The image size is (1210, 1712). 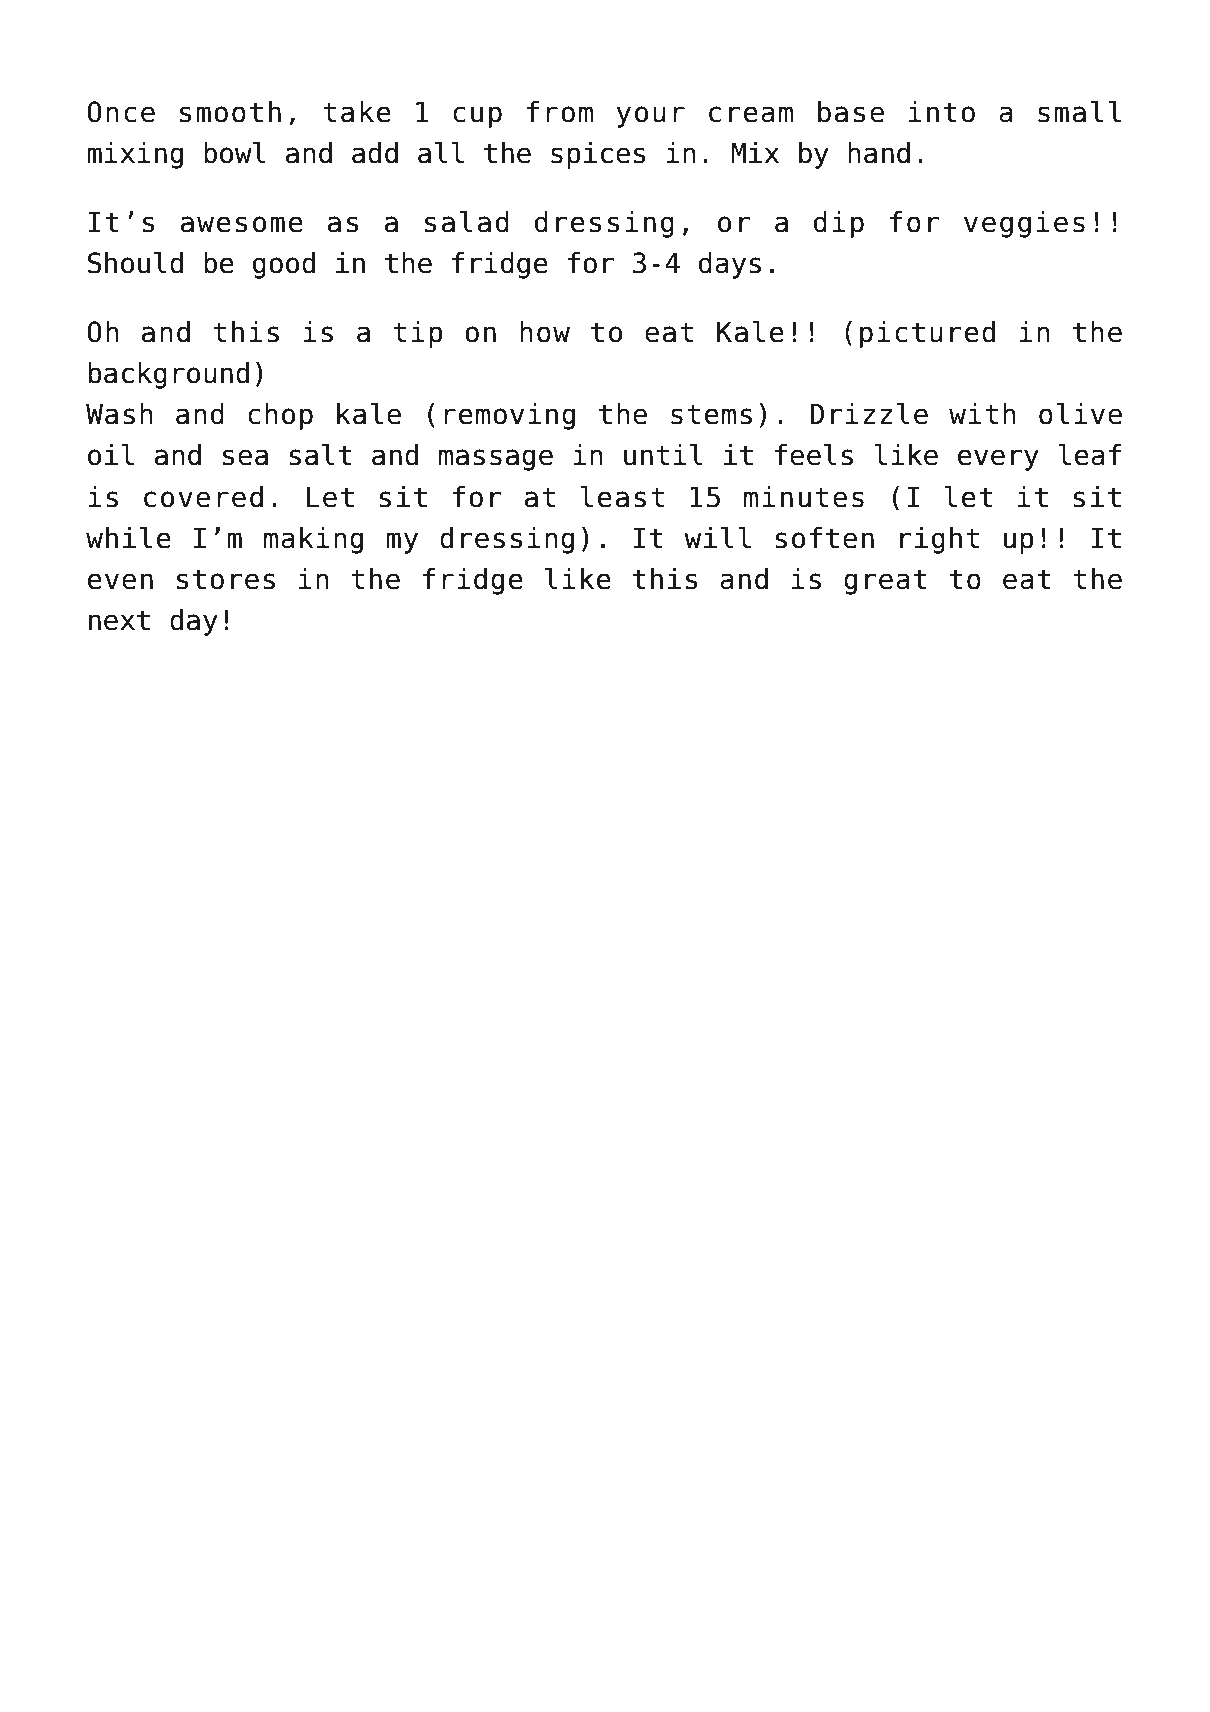 I want to click on days, so click(x=730, y=265).
